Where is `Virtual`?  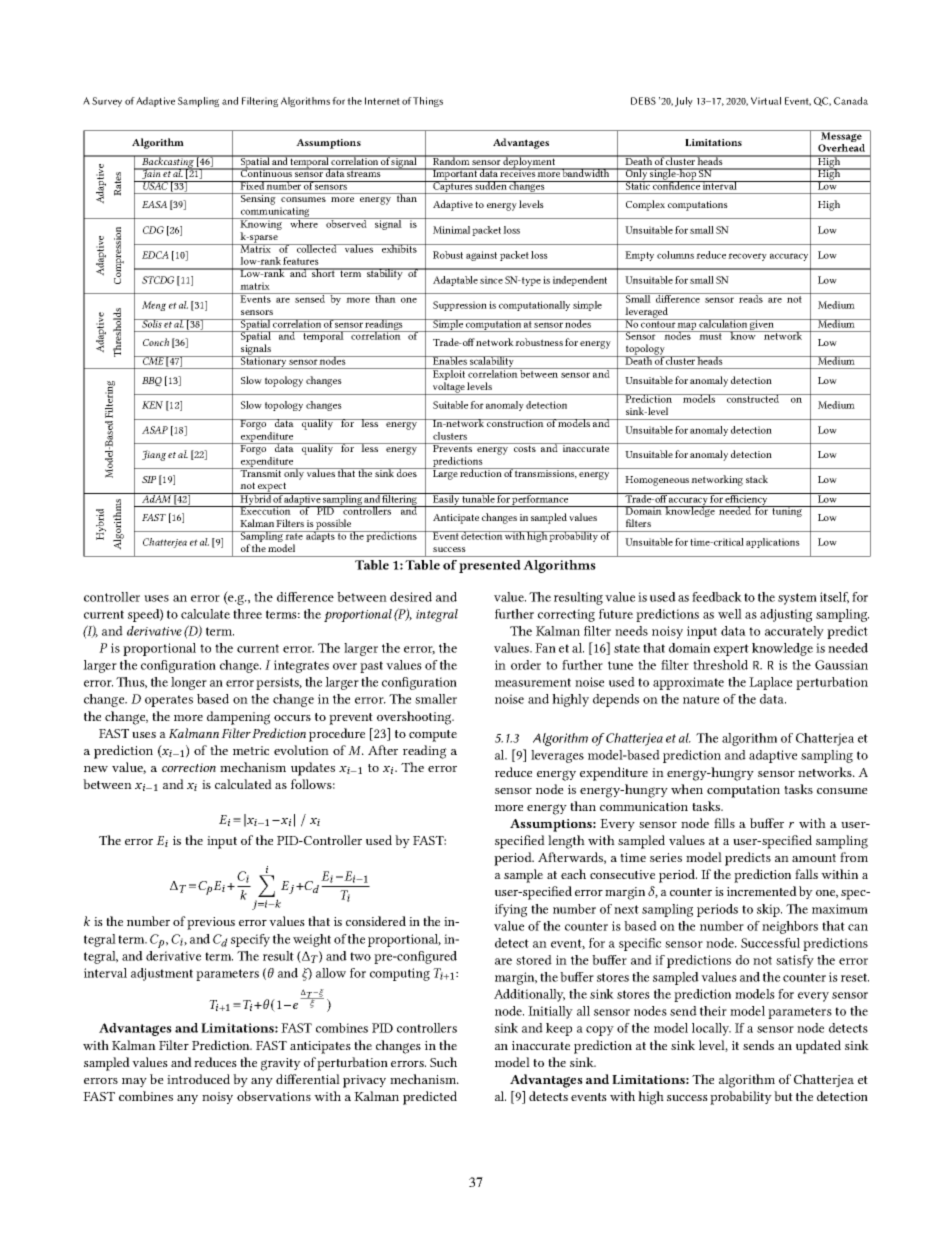 Virtual is located at coordinates (766, 101).
